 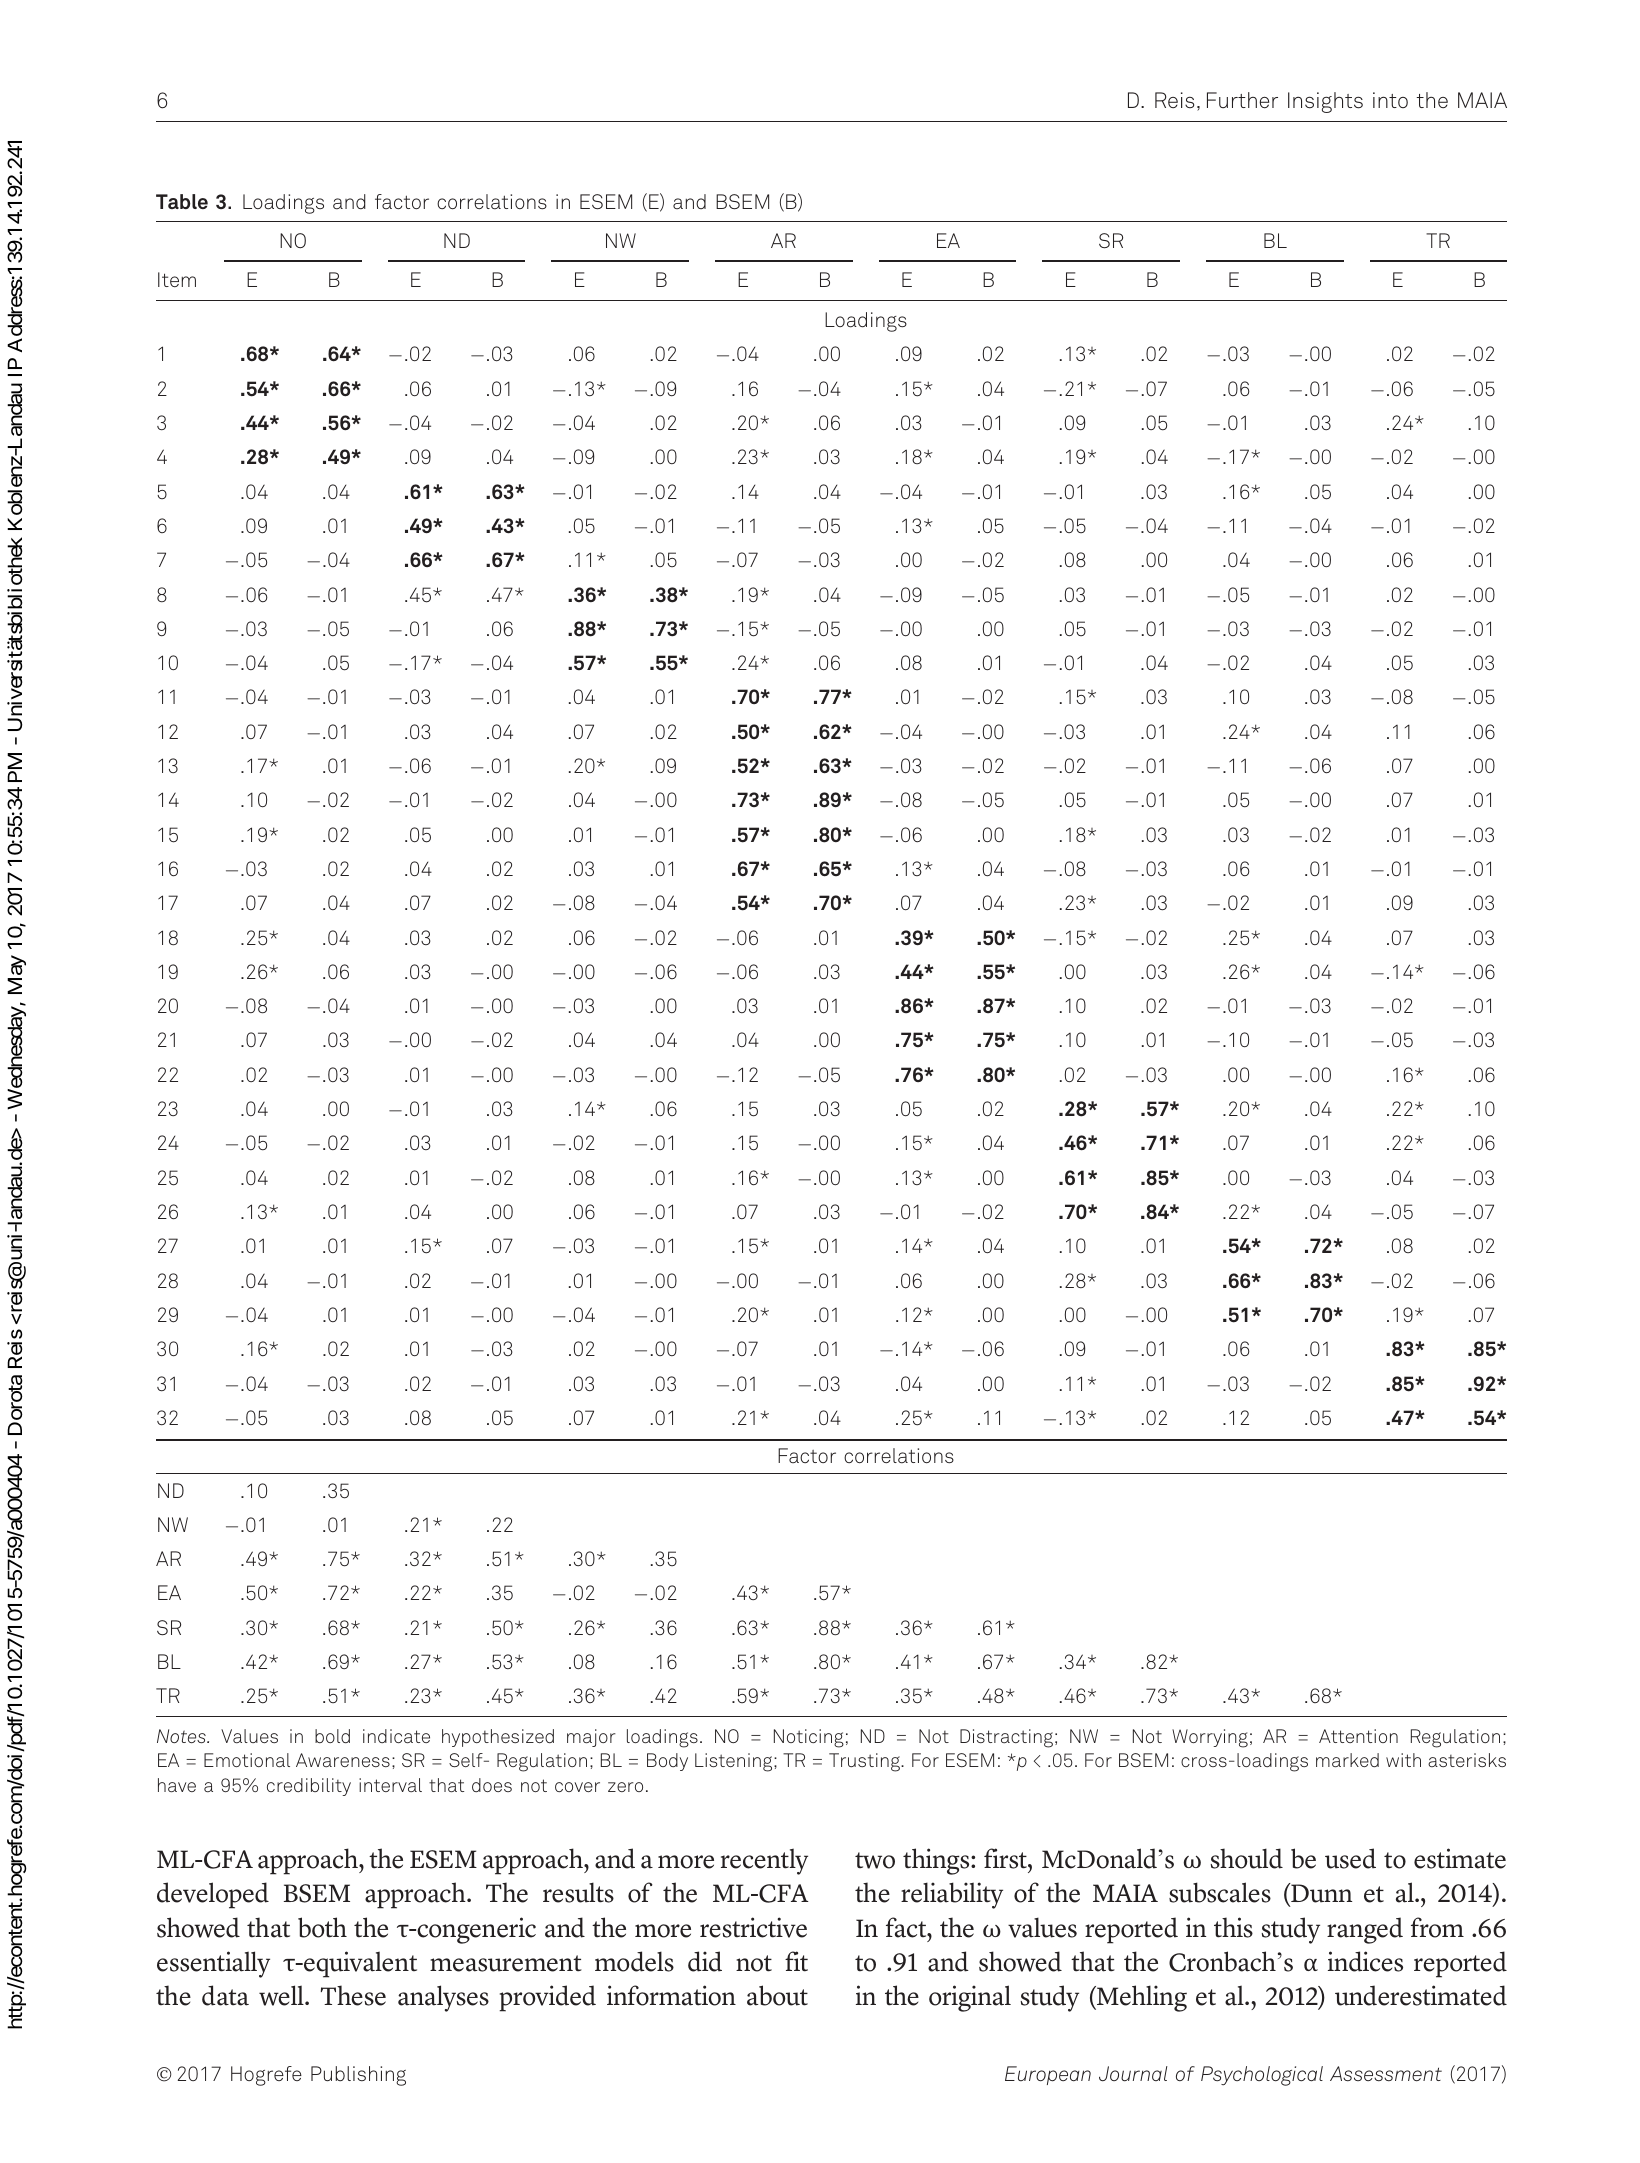 What do you see at coordinates (1365, 1961) in the image?
I see `indices` at bounding box center [1365, 1961].
